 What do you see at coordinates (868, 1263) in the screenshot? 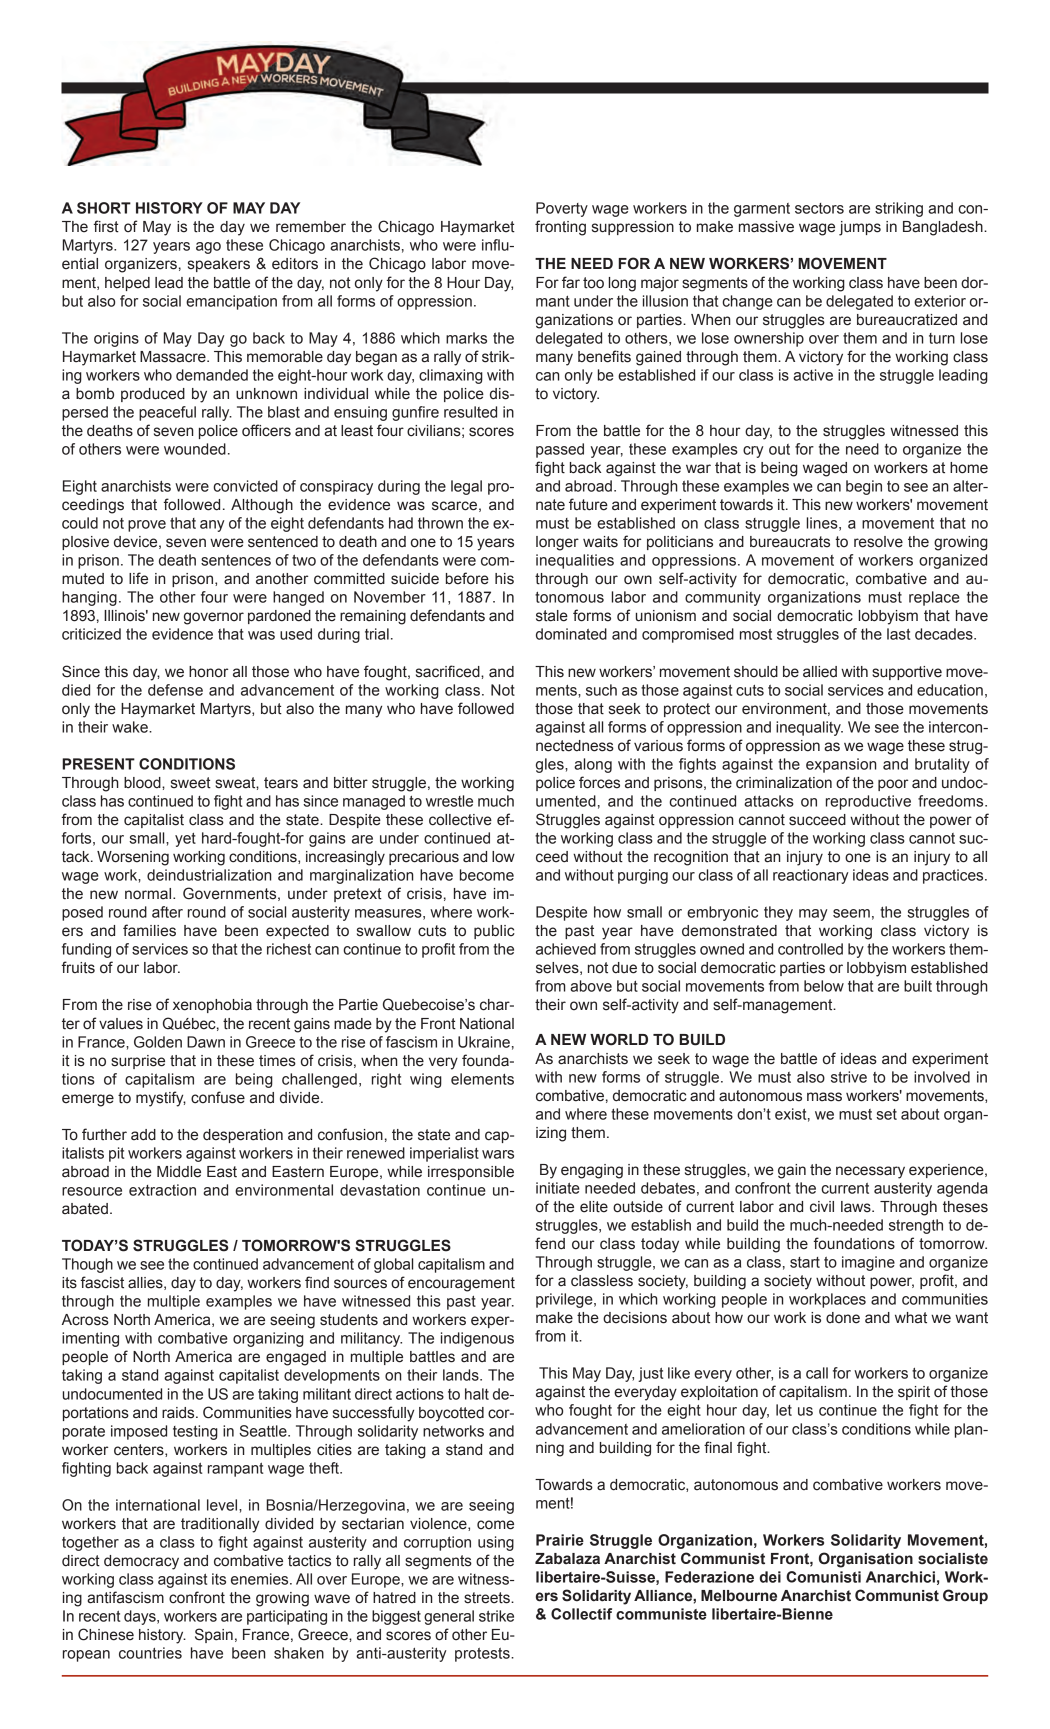
I see `imagine` at bounding box center [868, 1263].
